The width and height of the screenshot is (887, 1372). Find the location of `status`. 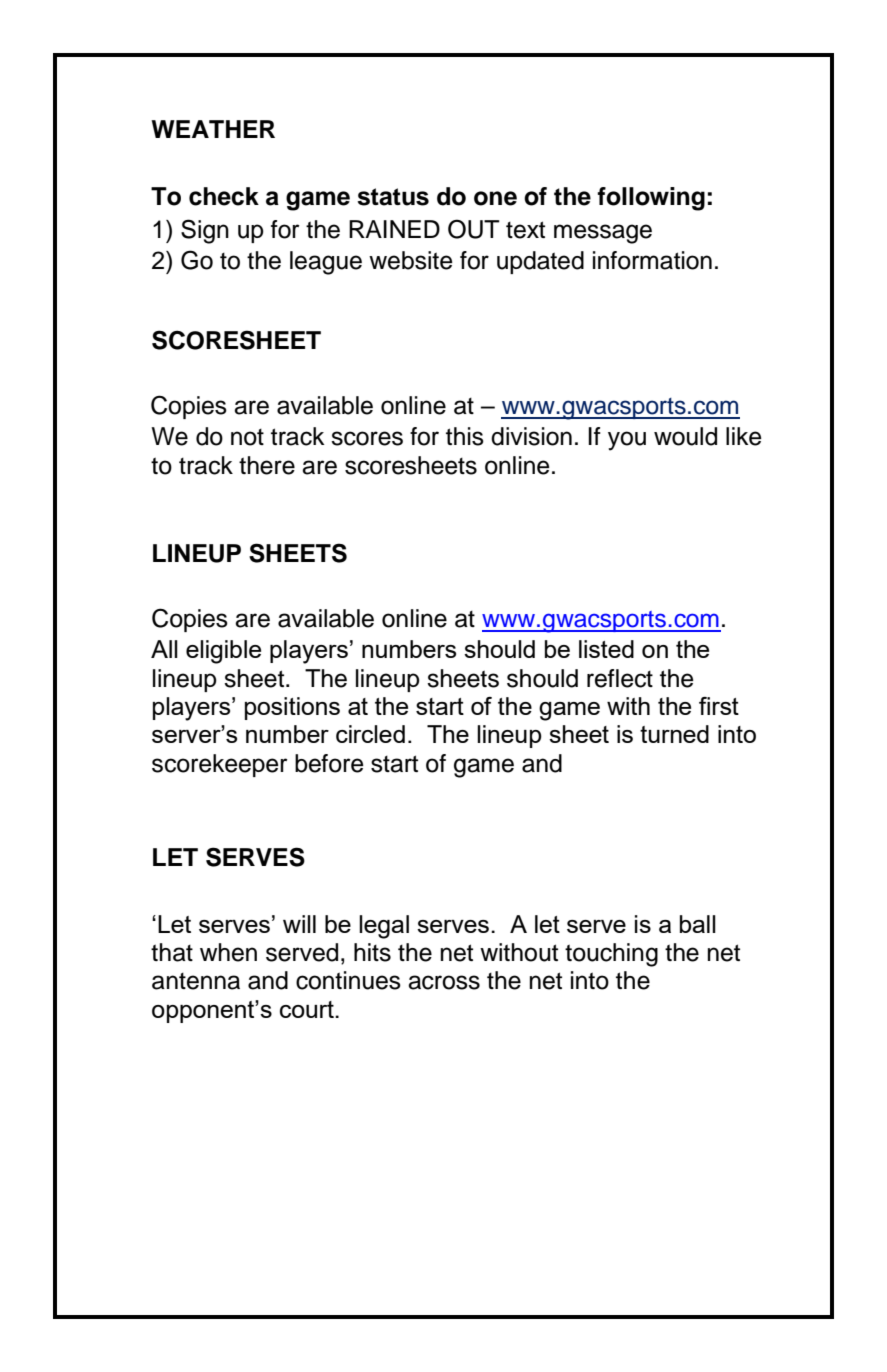

status is located at coordinates (393, 197).
